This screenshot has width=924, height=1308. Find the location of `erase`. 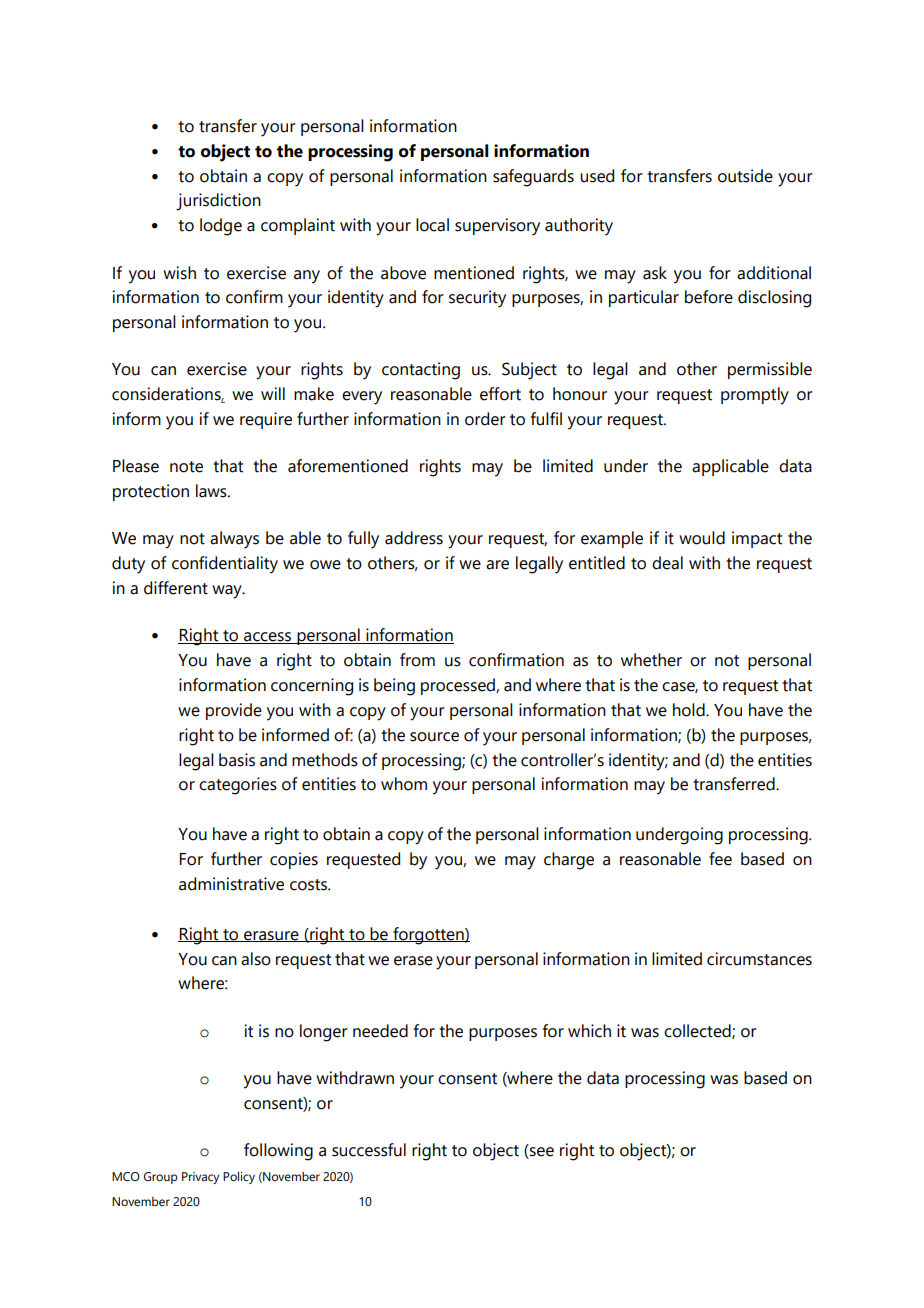

erase is located at coordinates (413, 961).
